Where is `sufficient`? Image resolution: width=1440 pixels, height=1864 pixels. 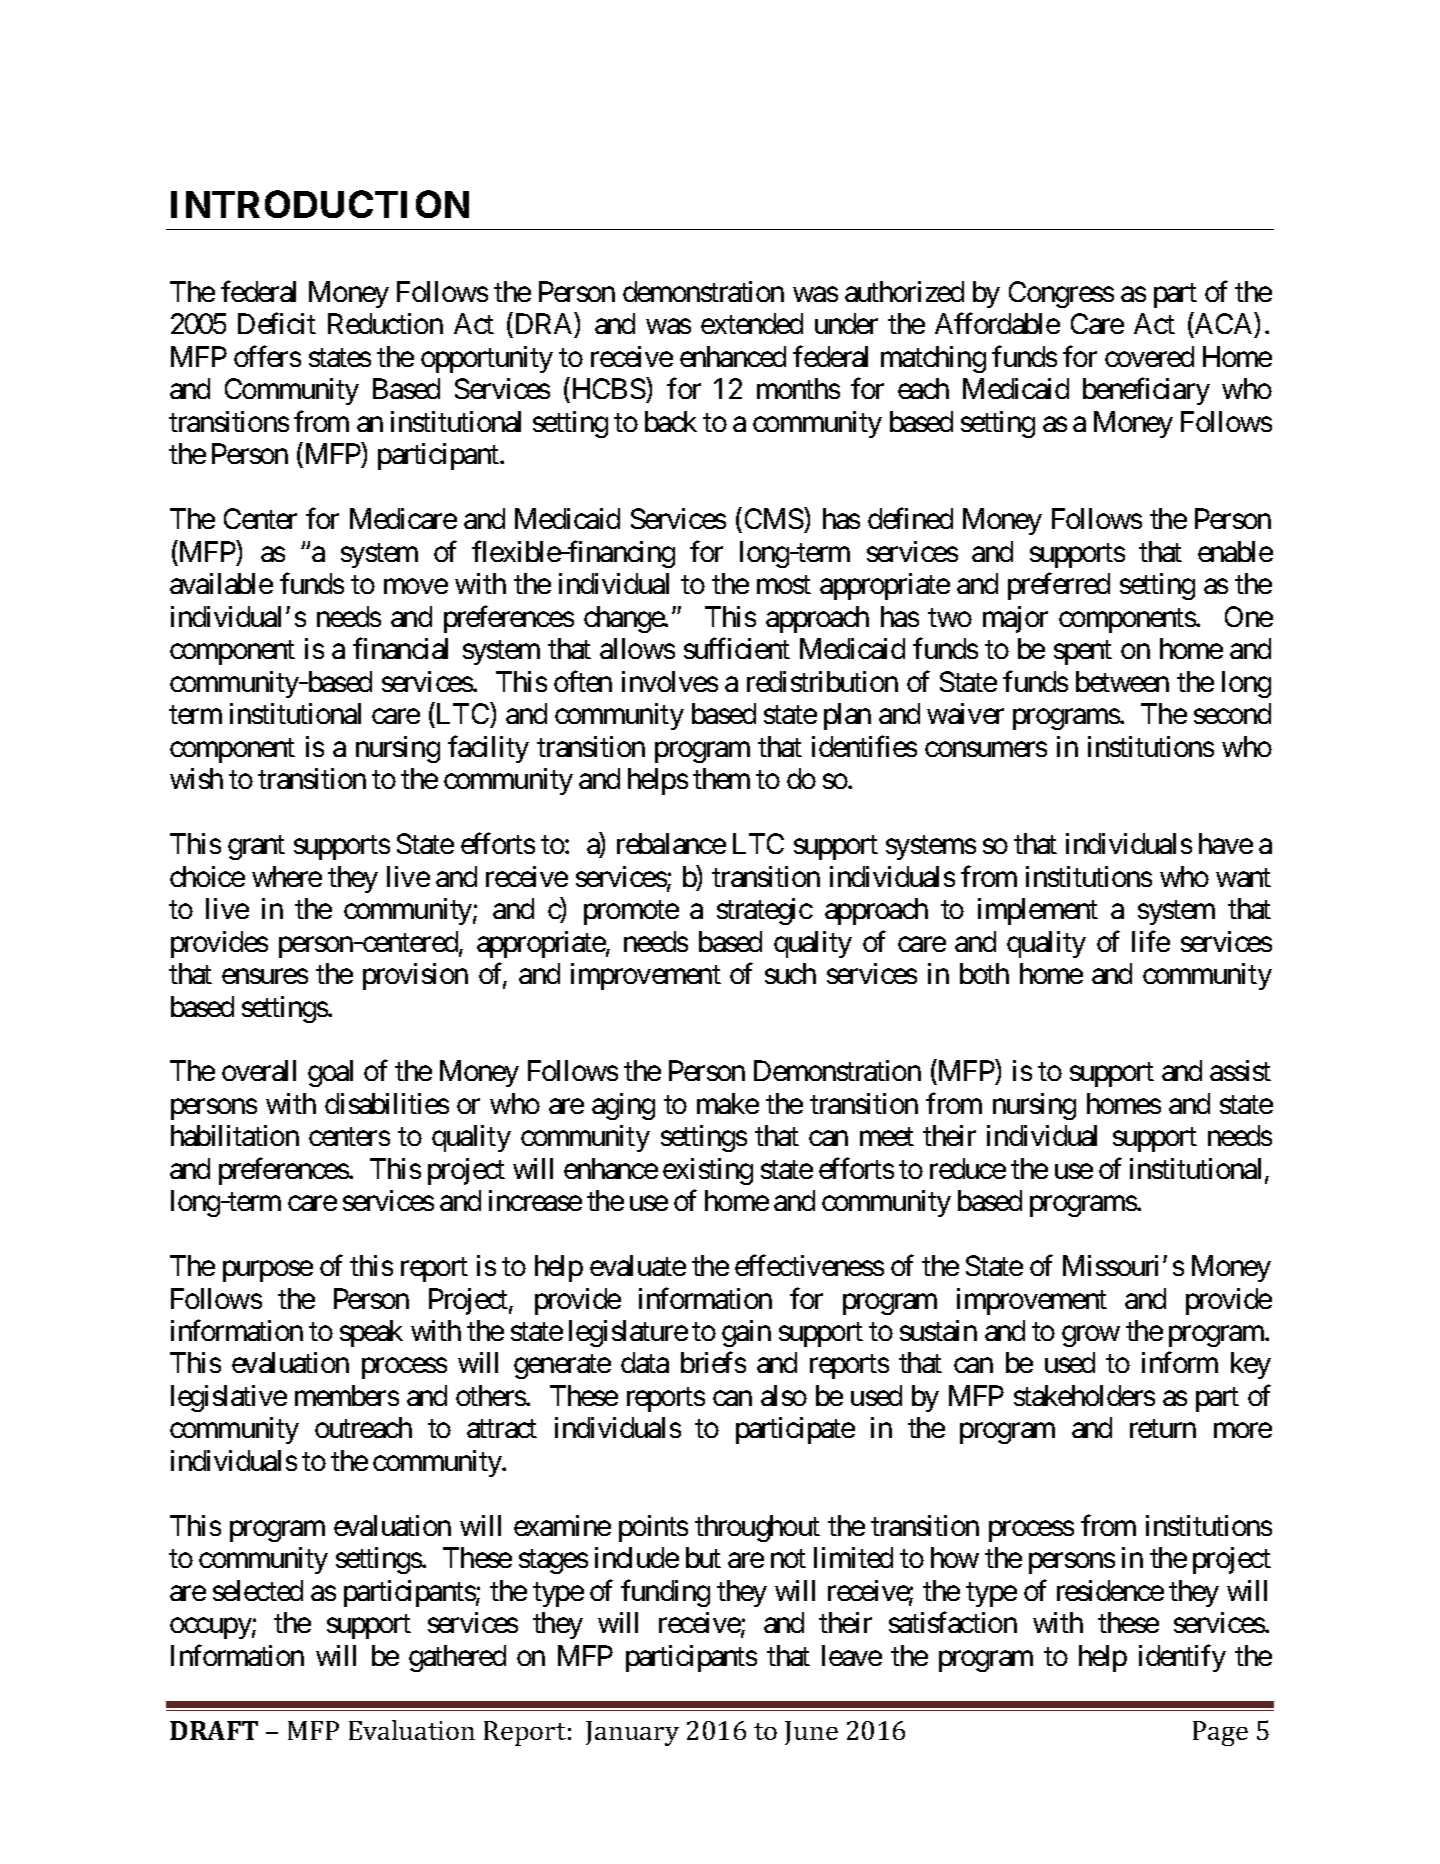
sufficient is located at coordinates (737, 648).
